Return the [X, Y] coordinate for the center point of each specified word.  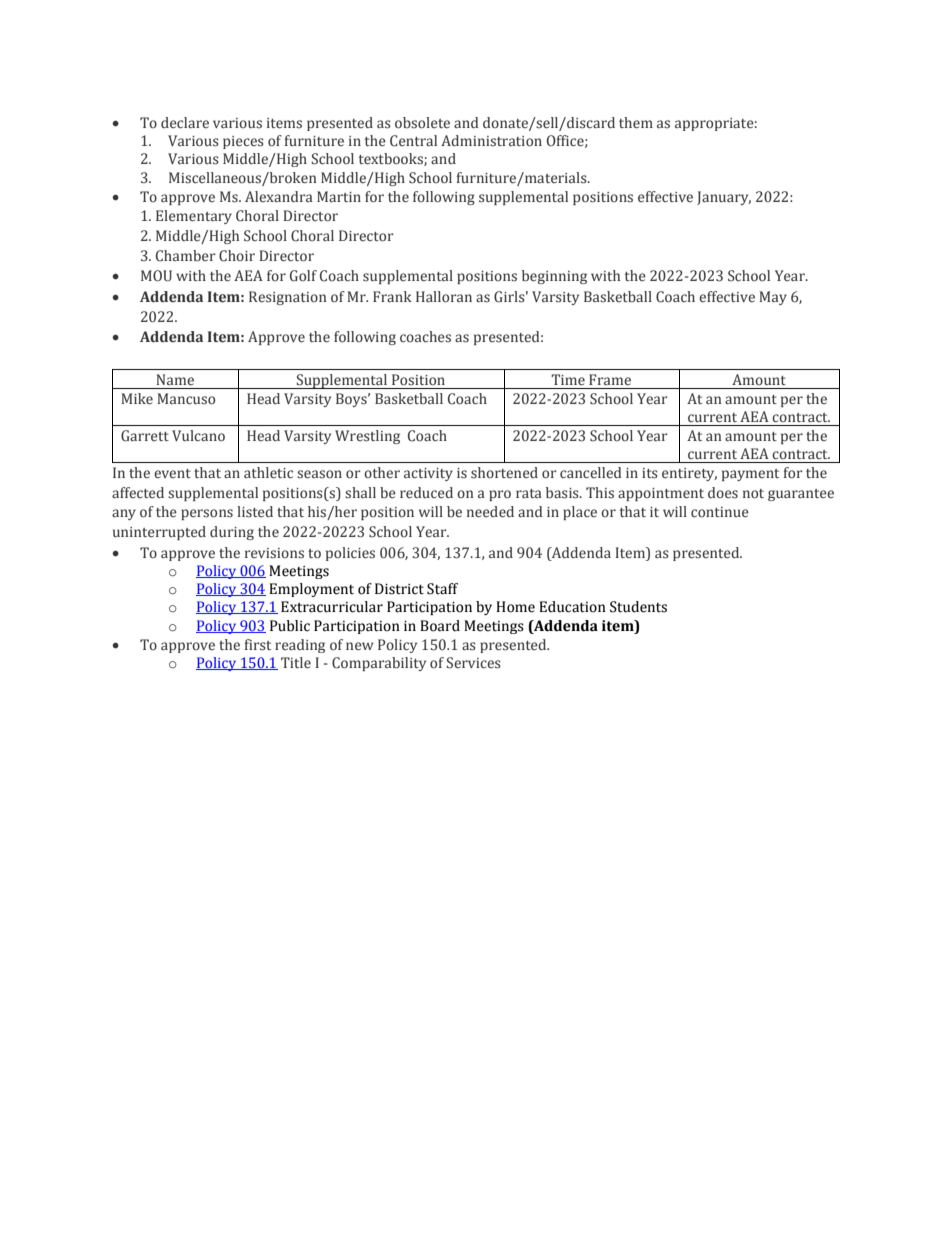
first [258, 645]
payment [750, 475]
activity [428, 474]
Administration [491, 141]
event [172, 473]
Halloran [444, 297]
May [773, 298]
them [636, 123]
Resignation [288, 298]
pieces [243, 142]
